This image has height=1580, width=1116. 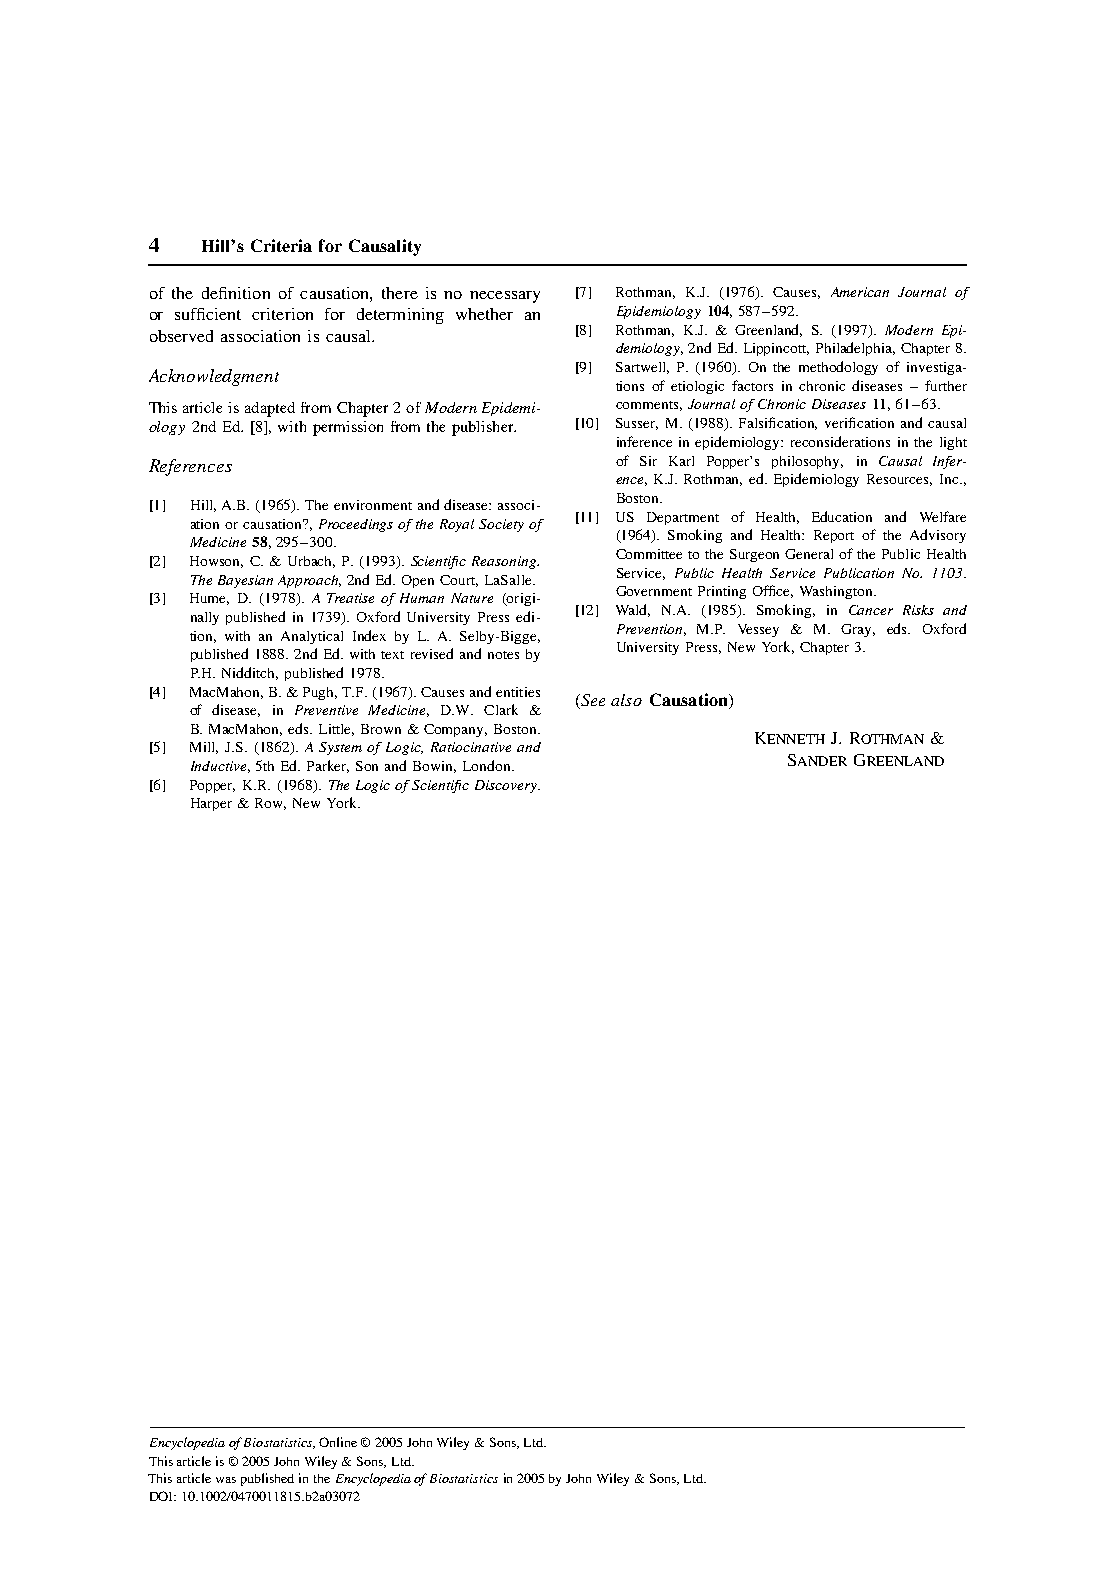 What do you see at coordinates (834, 536) in the image?
I see `Report` at bounding box center [834, 536].
